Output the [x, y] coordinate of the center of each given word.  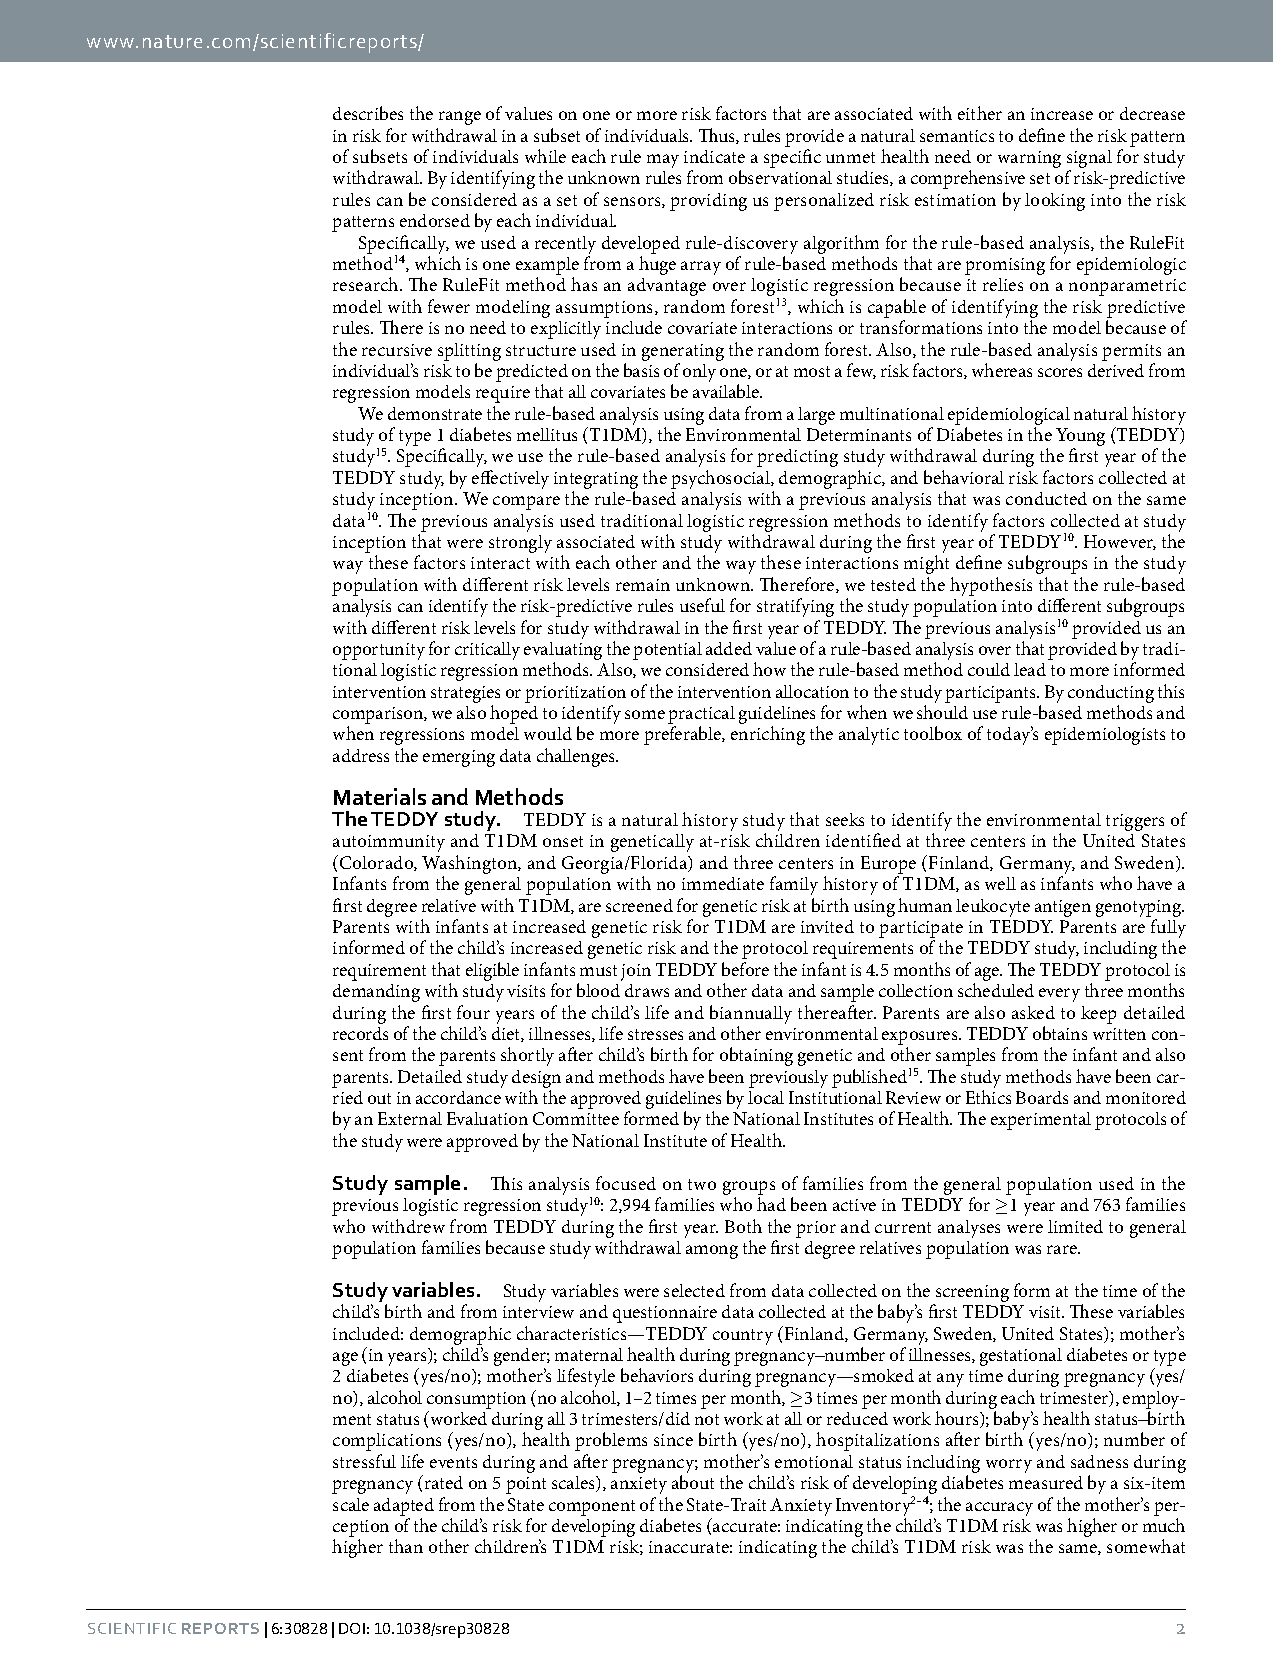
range [460, 118]
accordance [458, 1097]
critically [487, 651]
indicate [714, 156]
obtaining [756, 1056]
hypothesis [991, 586]
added [729, 648]
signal [1089, 160]
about [693, 1482]
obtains [1060, 1033]
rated [444, 1482]
